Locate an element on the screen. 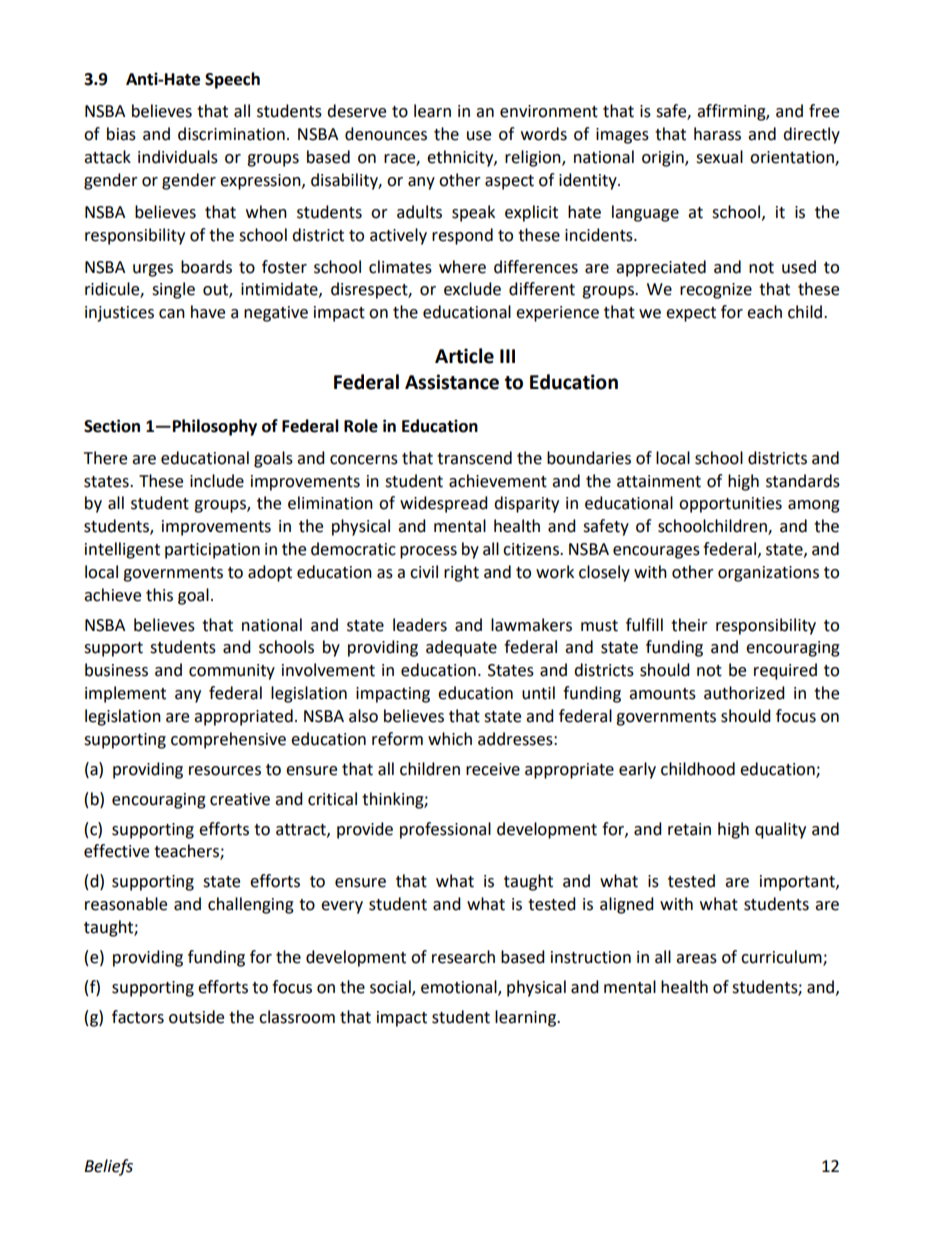  Beliefs is located at coordinates (108, 1167).
